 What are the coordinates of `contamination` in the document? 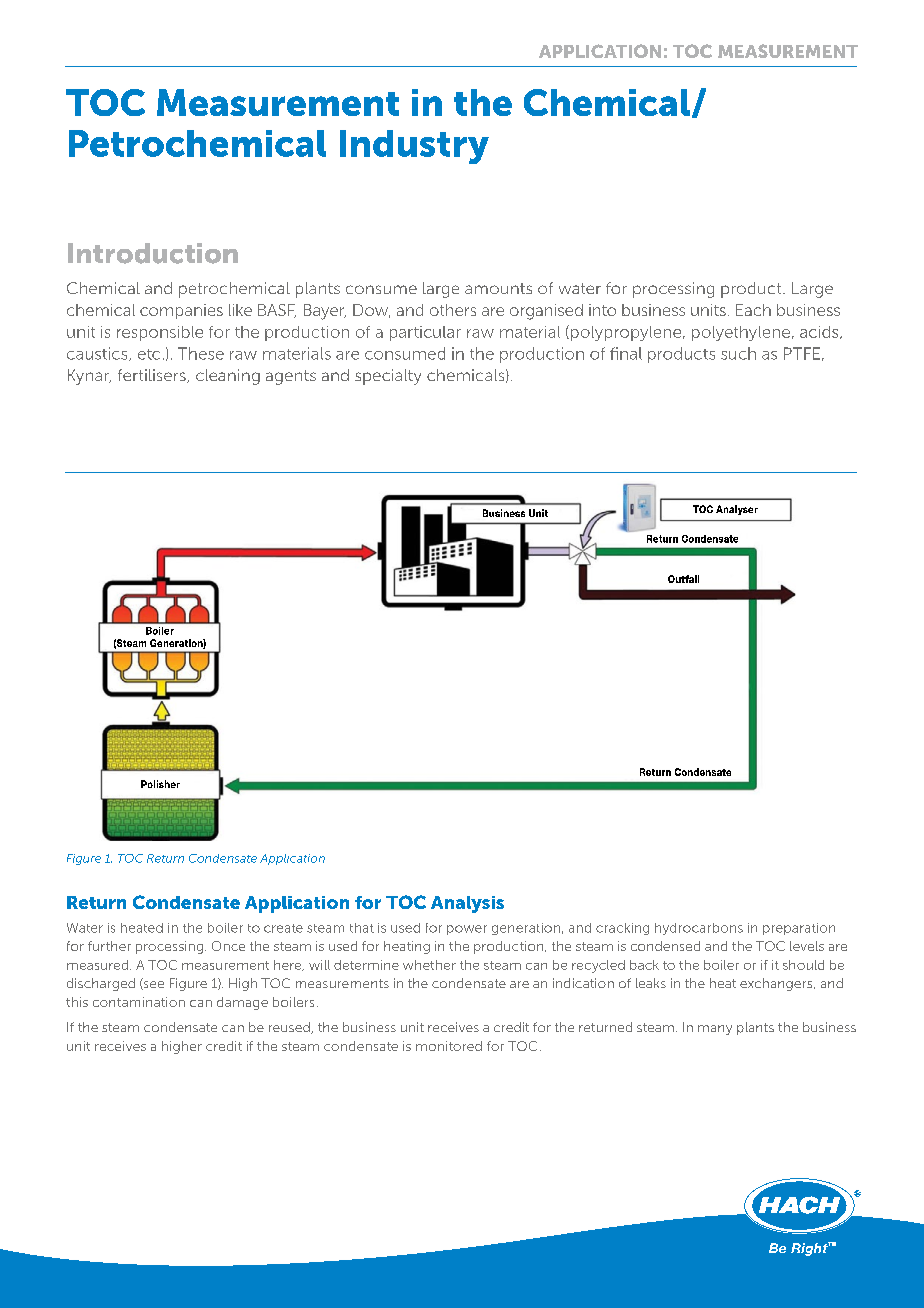 It's located at (139, 1002).
